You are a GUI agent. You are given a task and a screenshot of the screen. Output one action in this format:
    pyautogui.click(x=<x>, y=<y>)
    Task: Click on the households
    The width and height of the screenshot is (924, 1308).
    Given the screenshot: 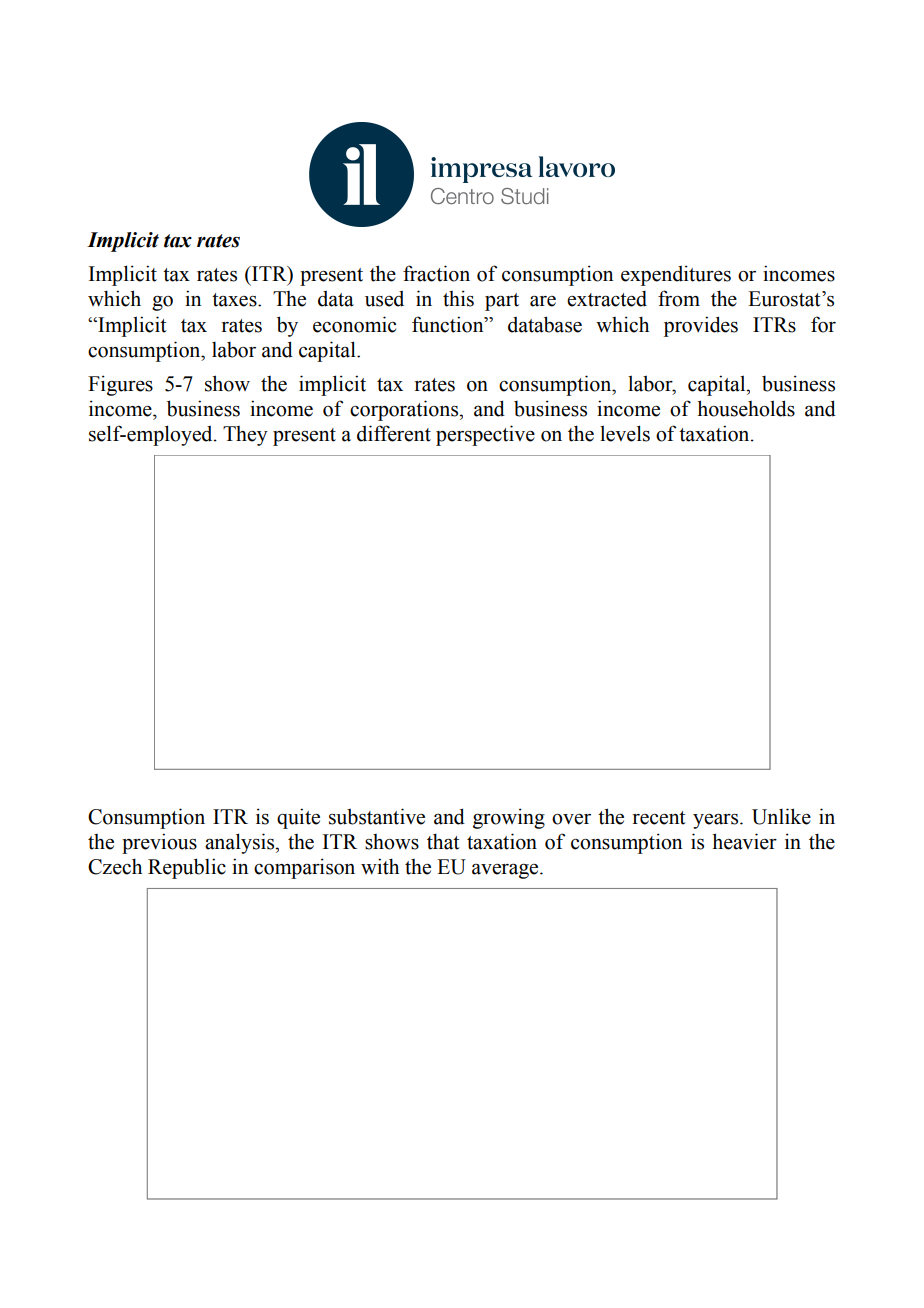 What is the action you would take?
    pyautogui.click(x=746, y=408)
